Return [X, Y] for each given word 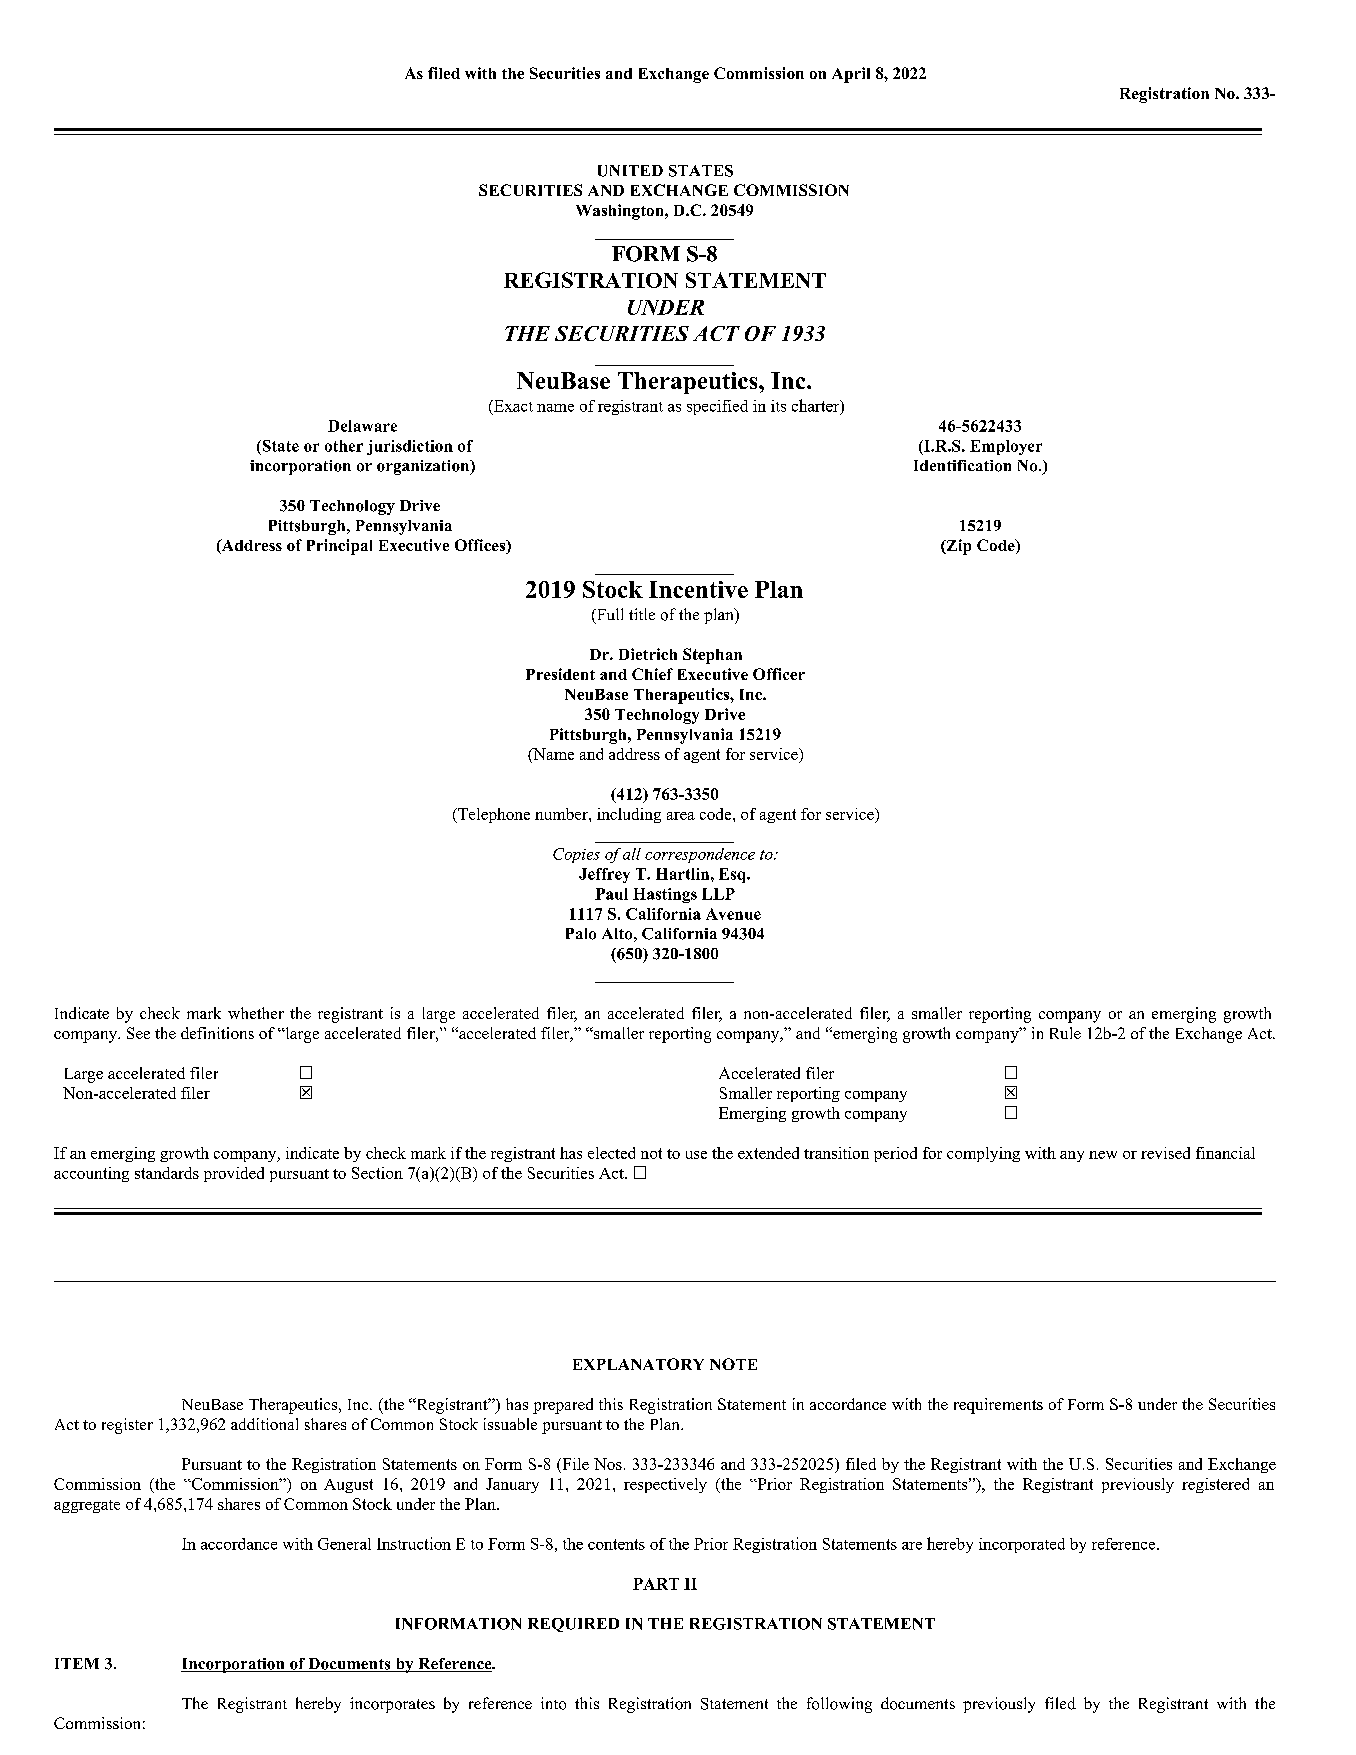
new [1103, 1155]
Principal [339, 547]
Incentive [698, 589]
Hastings [665, 895]
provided [234, 1174]
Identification [962, 466]
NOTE [733, 1364]
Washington [621, 212]
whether [256, 1013]
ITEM [77, 1663]
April [851, 75]
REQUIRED [573, 1625]
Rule [1065, 1033]
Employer [1006, 447]
